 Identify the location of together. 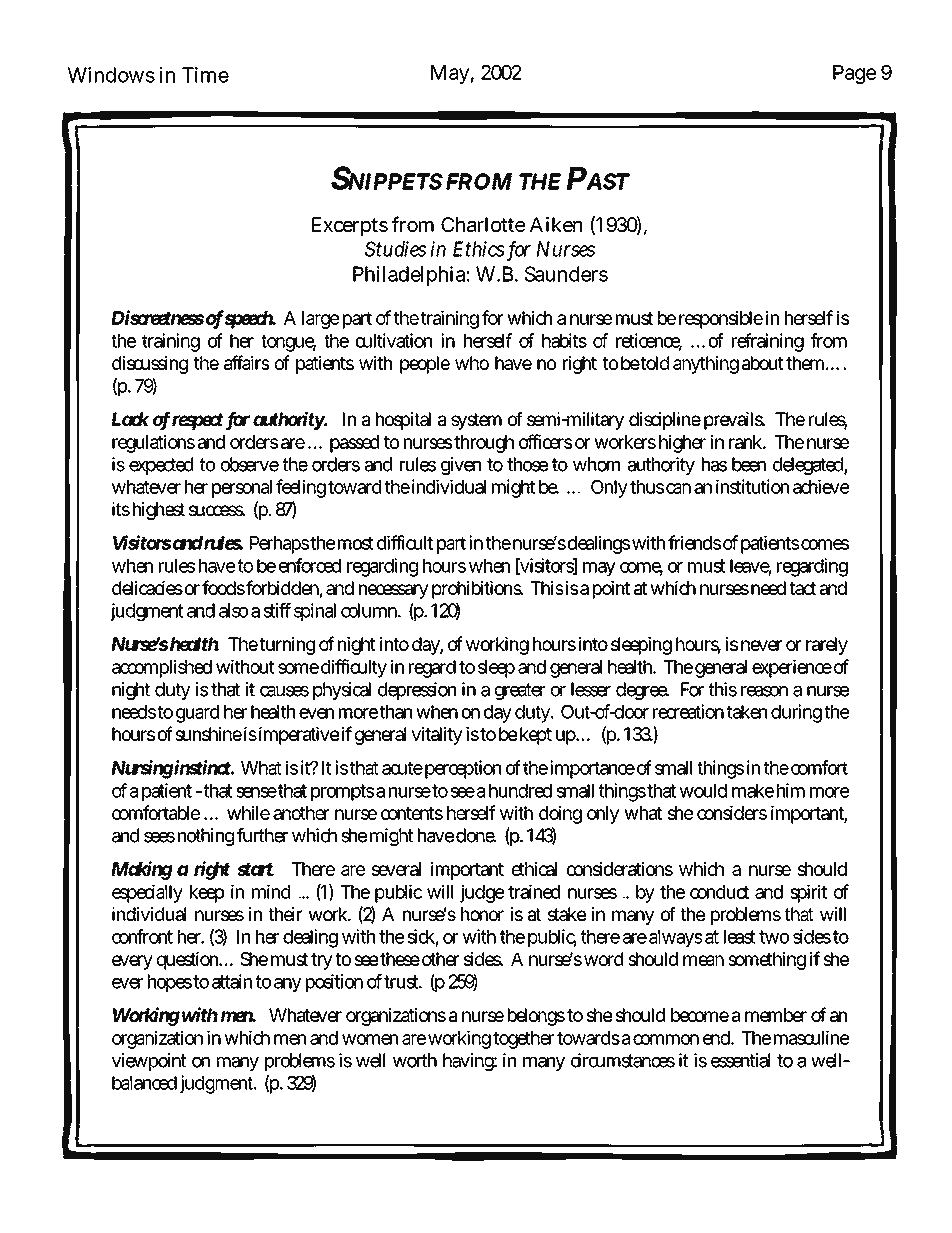
(523, 1040).
